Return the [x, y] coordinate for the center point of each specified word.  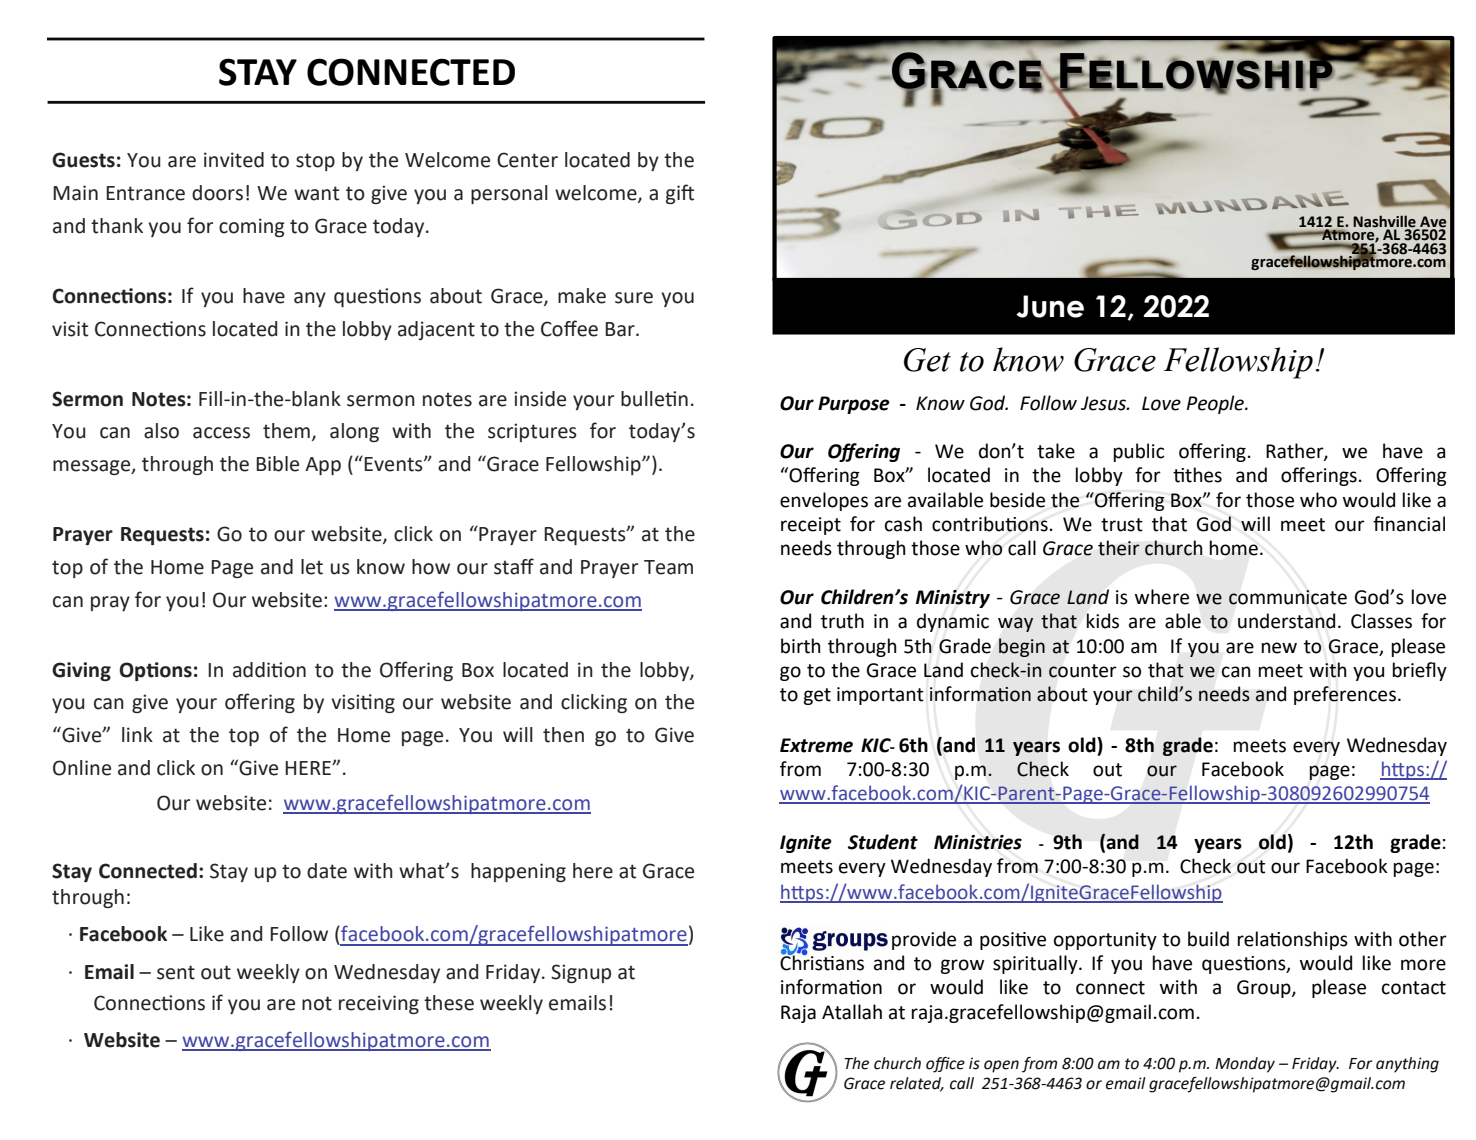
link [137, 734]
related [917, 1084]
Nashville [1385, 222]
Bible [277, 464]
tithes [1197, 475]
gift [680, 194]
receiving [379, 1004]
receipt [811, 526]
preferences [1345, 695]
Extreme [816, 745]
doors [217, 193]
